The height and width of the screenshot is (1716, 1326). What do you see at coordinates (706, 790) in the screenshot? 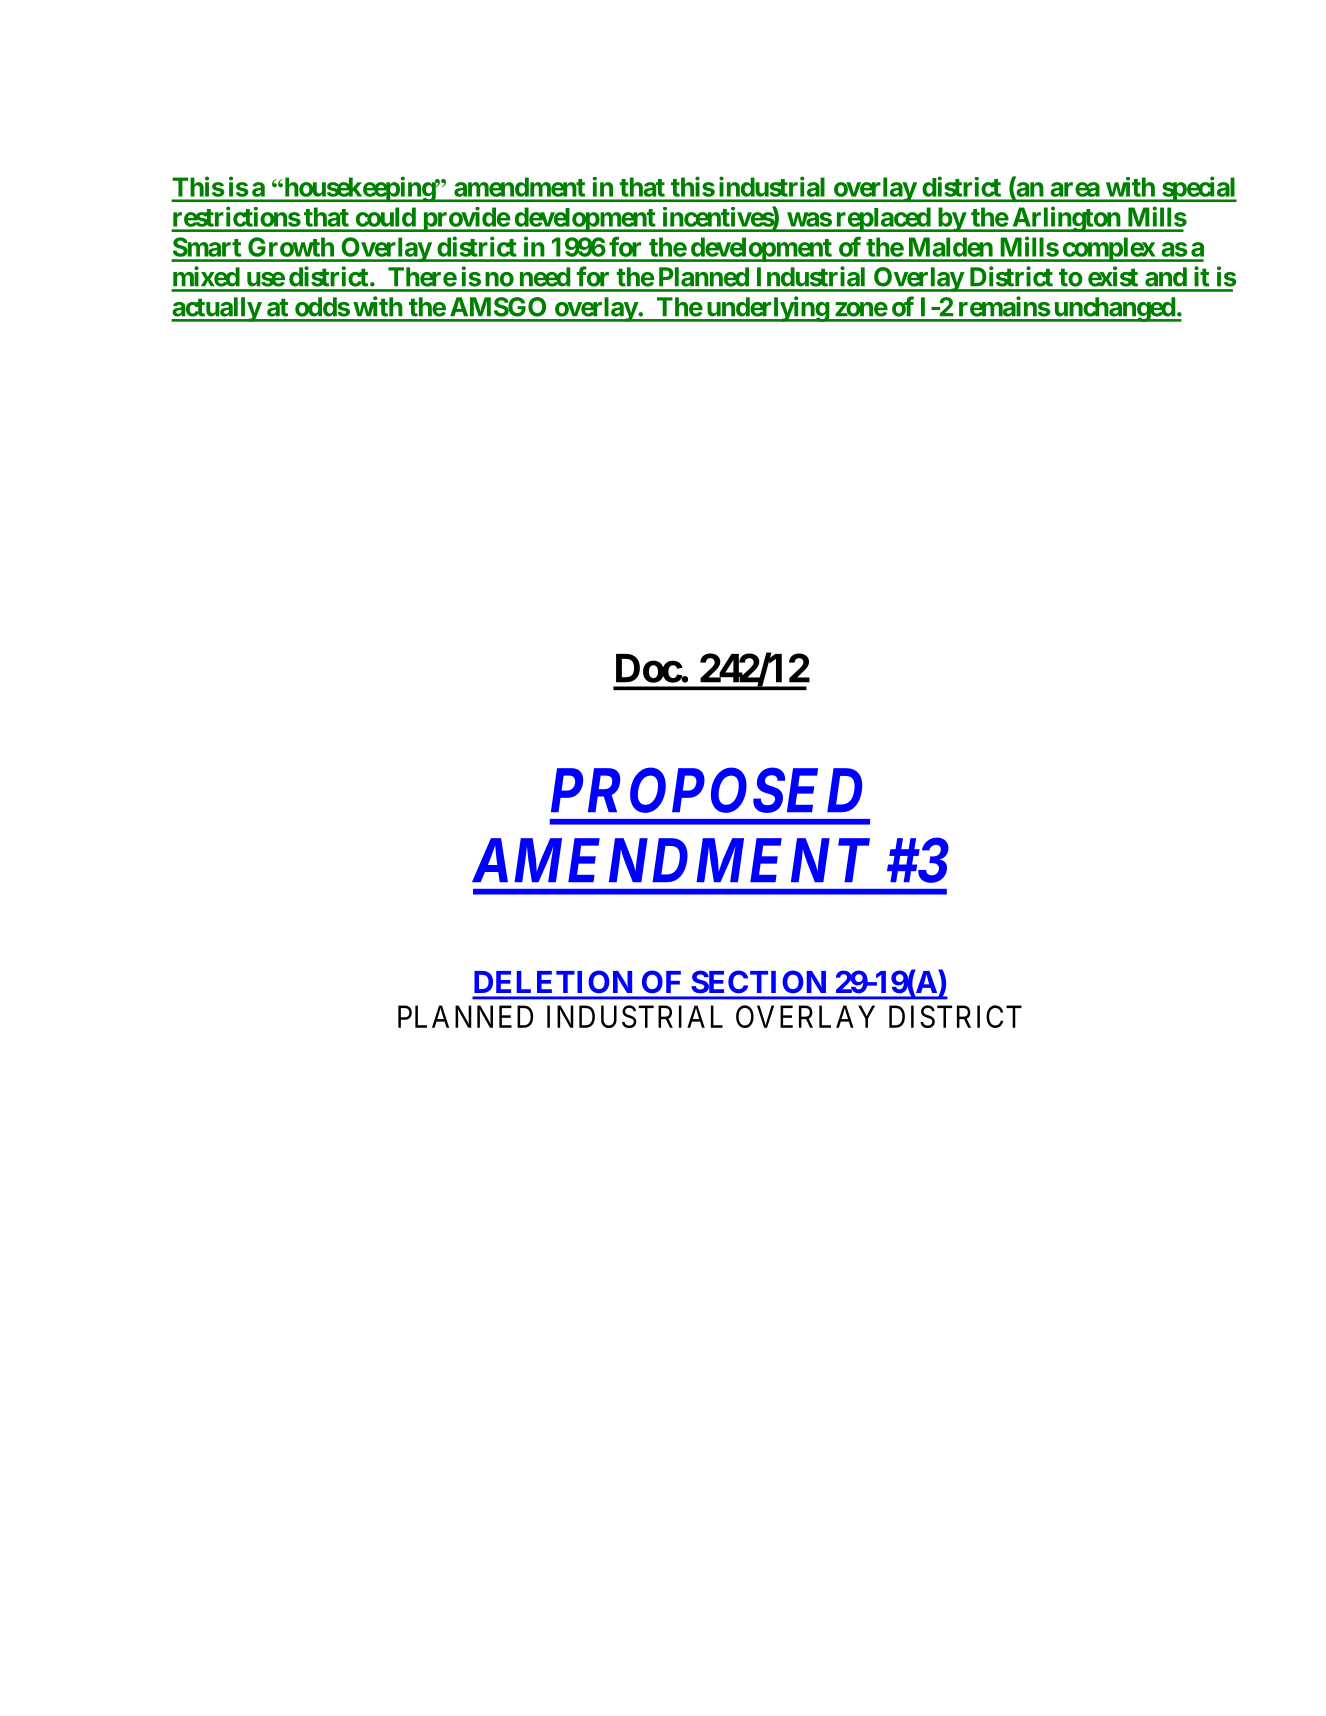
I see `PROPOSED` at bounding box center [706, 790].
